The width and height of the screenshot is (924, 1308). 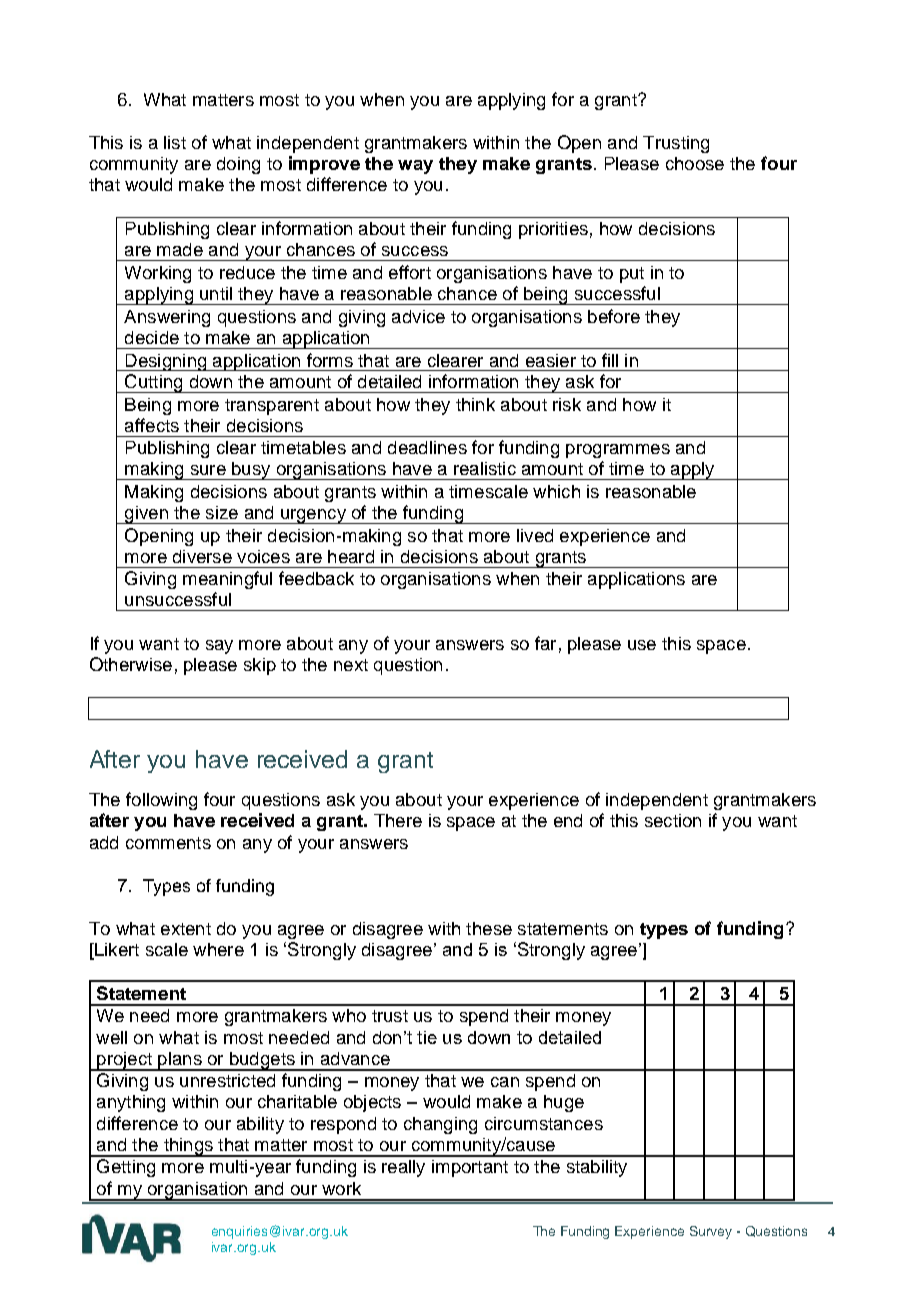 What do you see at coordinates (618, 451) in the screenshot?
I see `programmes` at bounding box center [618, 451].
